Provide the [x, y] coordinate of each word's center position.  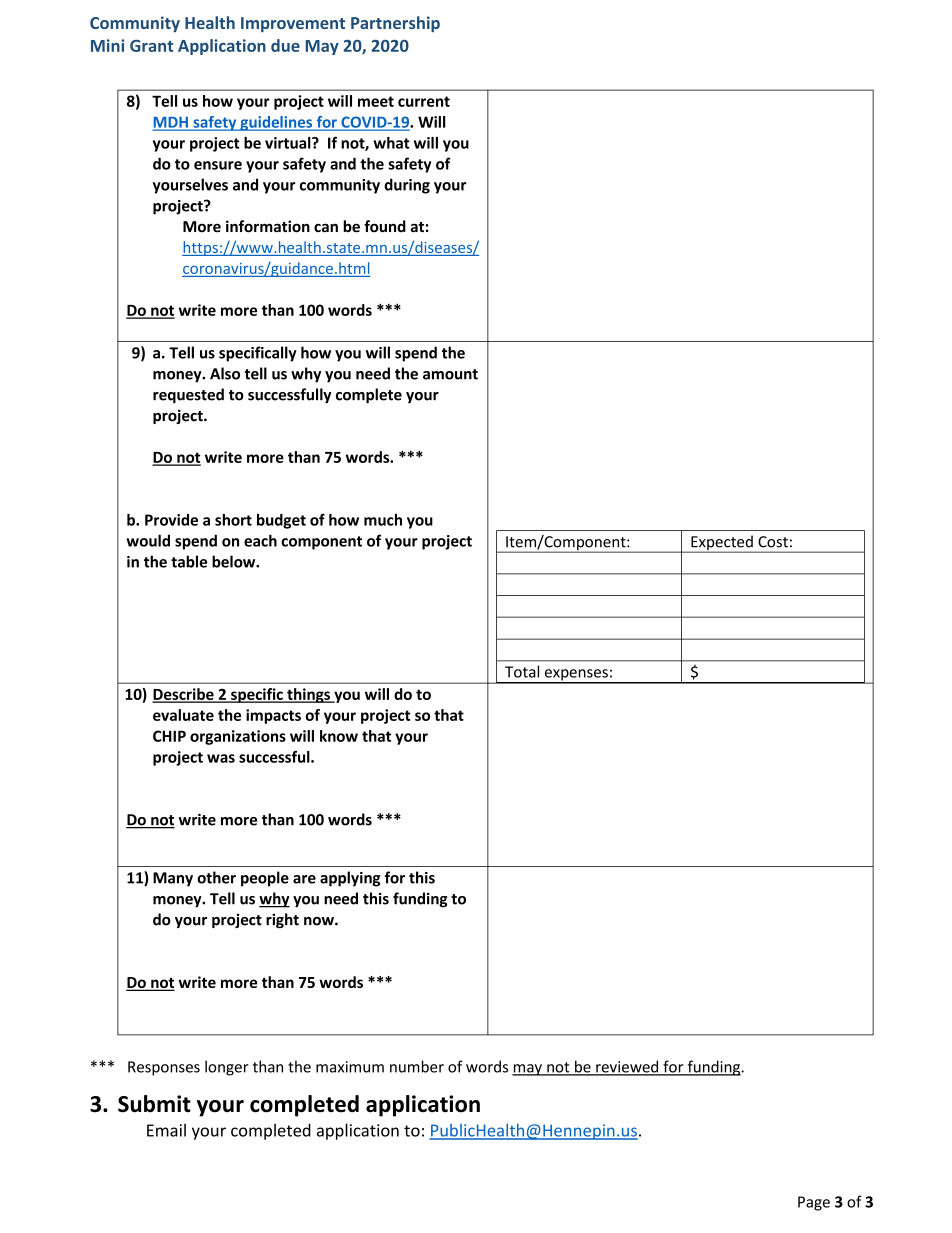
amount [450, 374]
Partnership [395, 24]
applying [350, 879]
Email [166, 1130]
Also [225, 373]
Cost [773, 542]
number [417, 1066]
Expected [722, 544]
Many [173, 879]
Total [522, 671]
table [189, 561]
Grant [151, 46]
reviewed [627, 1067]
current [424, 101]
